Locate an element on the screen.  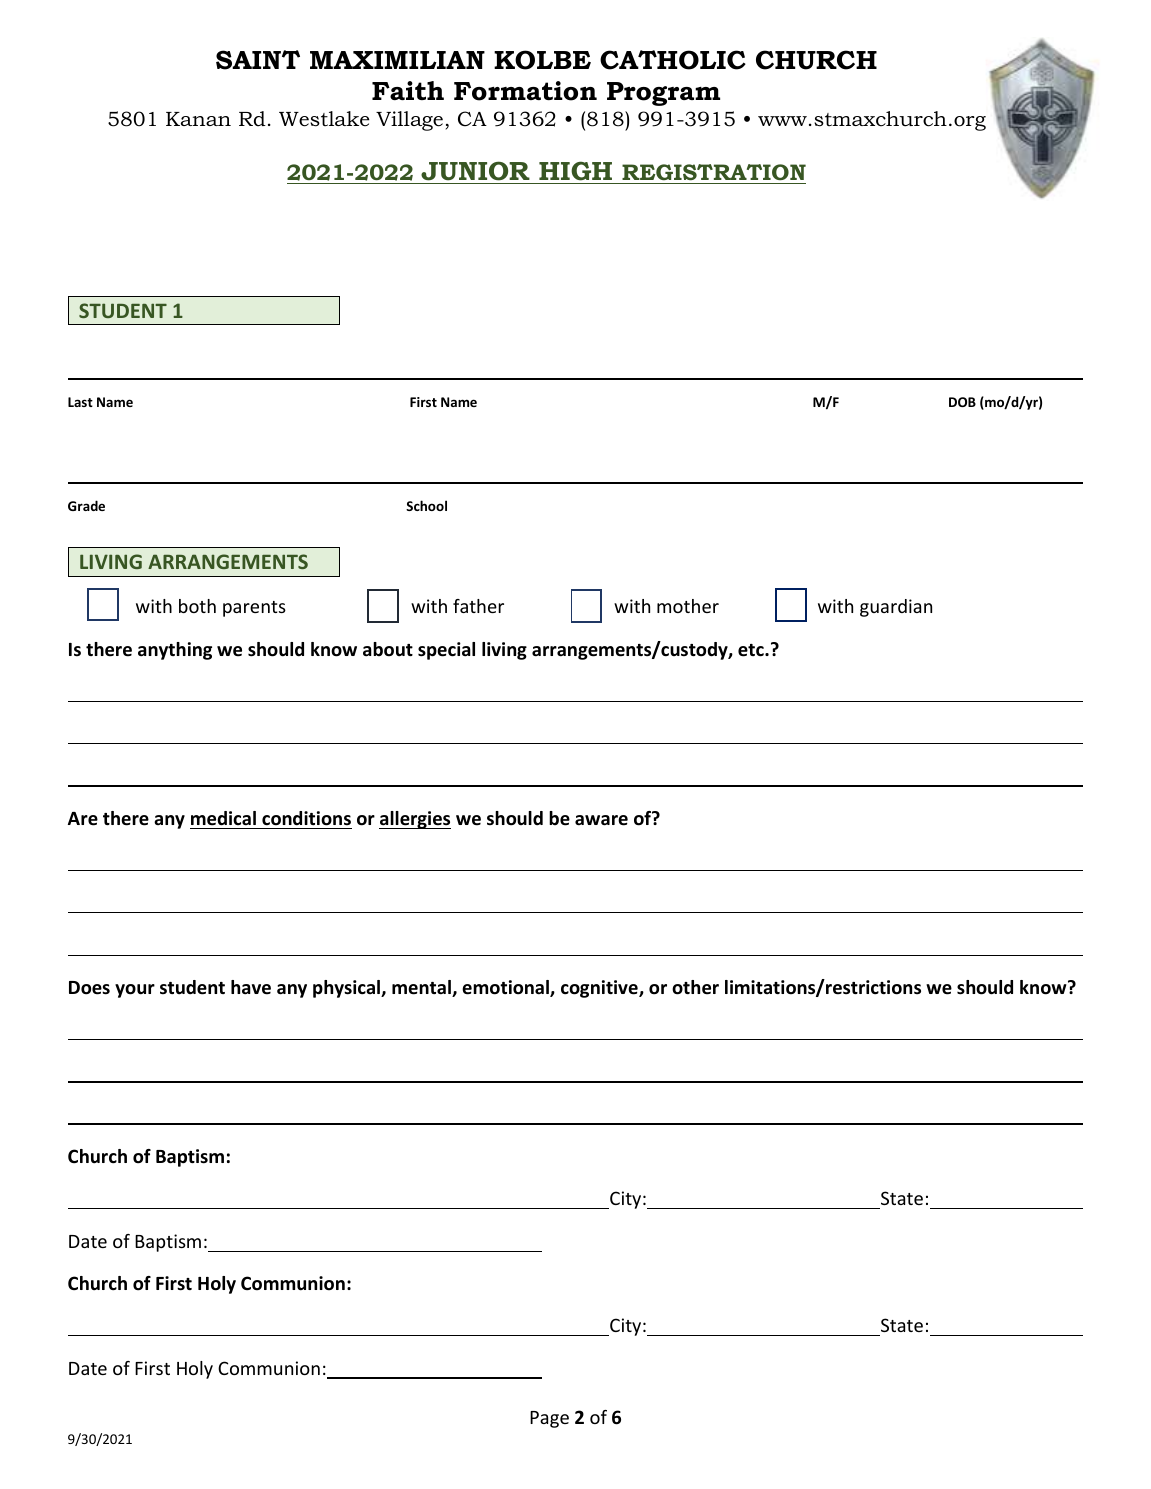
REGISTRATION is located at coordinates (714, 172).
